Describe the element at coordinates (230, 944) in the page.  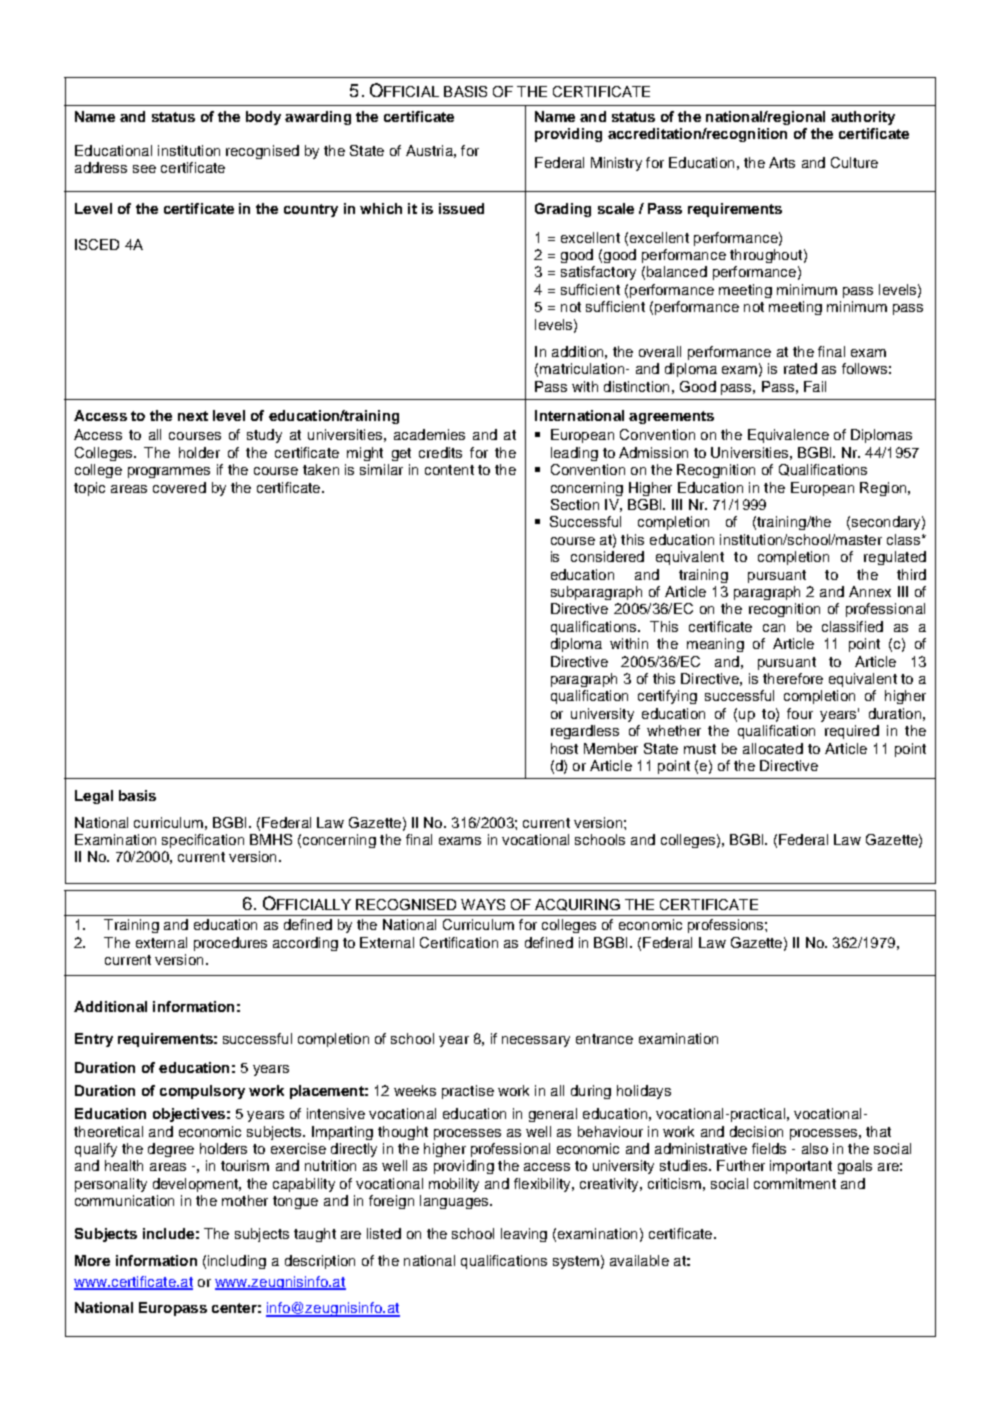
I see `procedures` at that location.
